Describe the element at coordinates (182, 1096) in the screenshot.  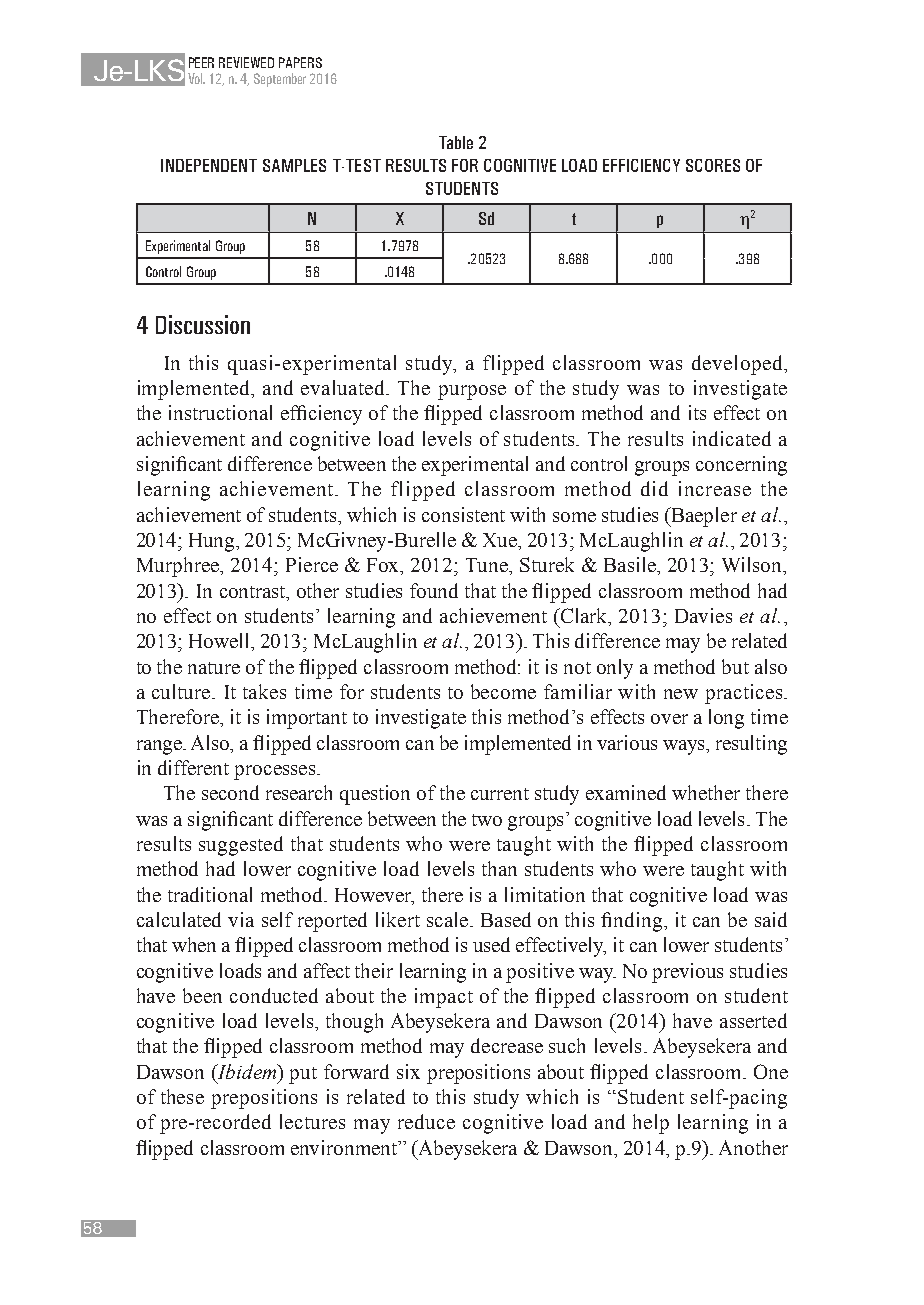
I see `these` at that location.
